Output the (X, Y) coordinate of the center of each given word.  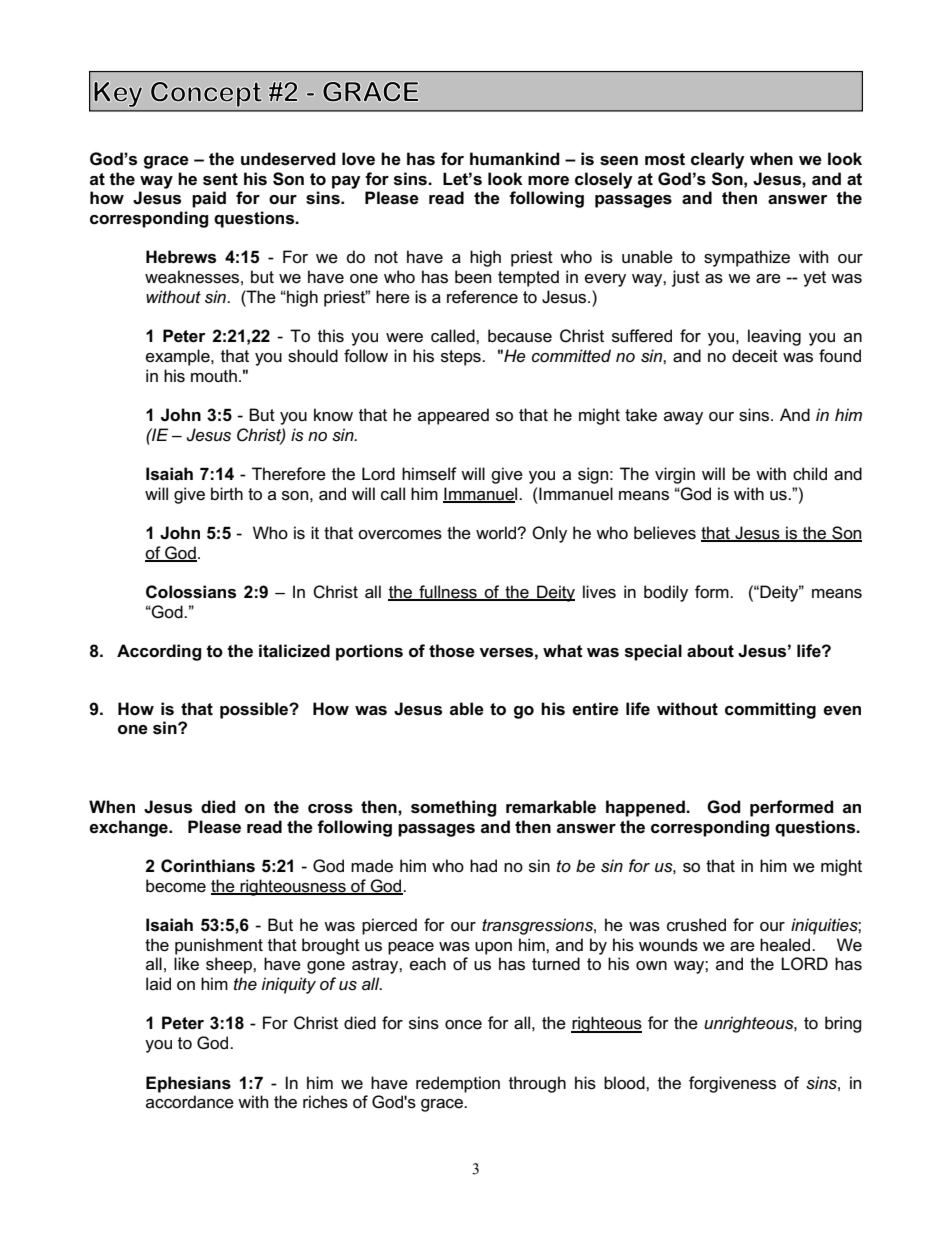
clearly (718, 160)
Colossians (191, 592)
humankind (515, 159)
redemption (458, 1084)
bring (843, 1024)
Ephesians (188, 1084)
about (710, 651)
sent (220, 179)
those (452, 651)
